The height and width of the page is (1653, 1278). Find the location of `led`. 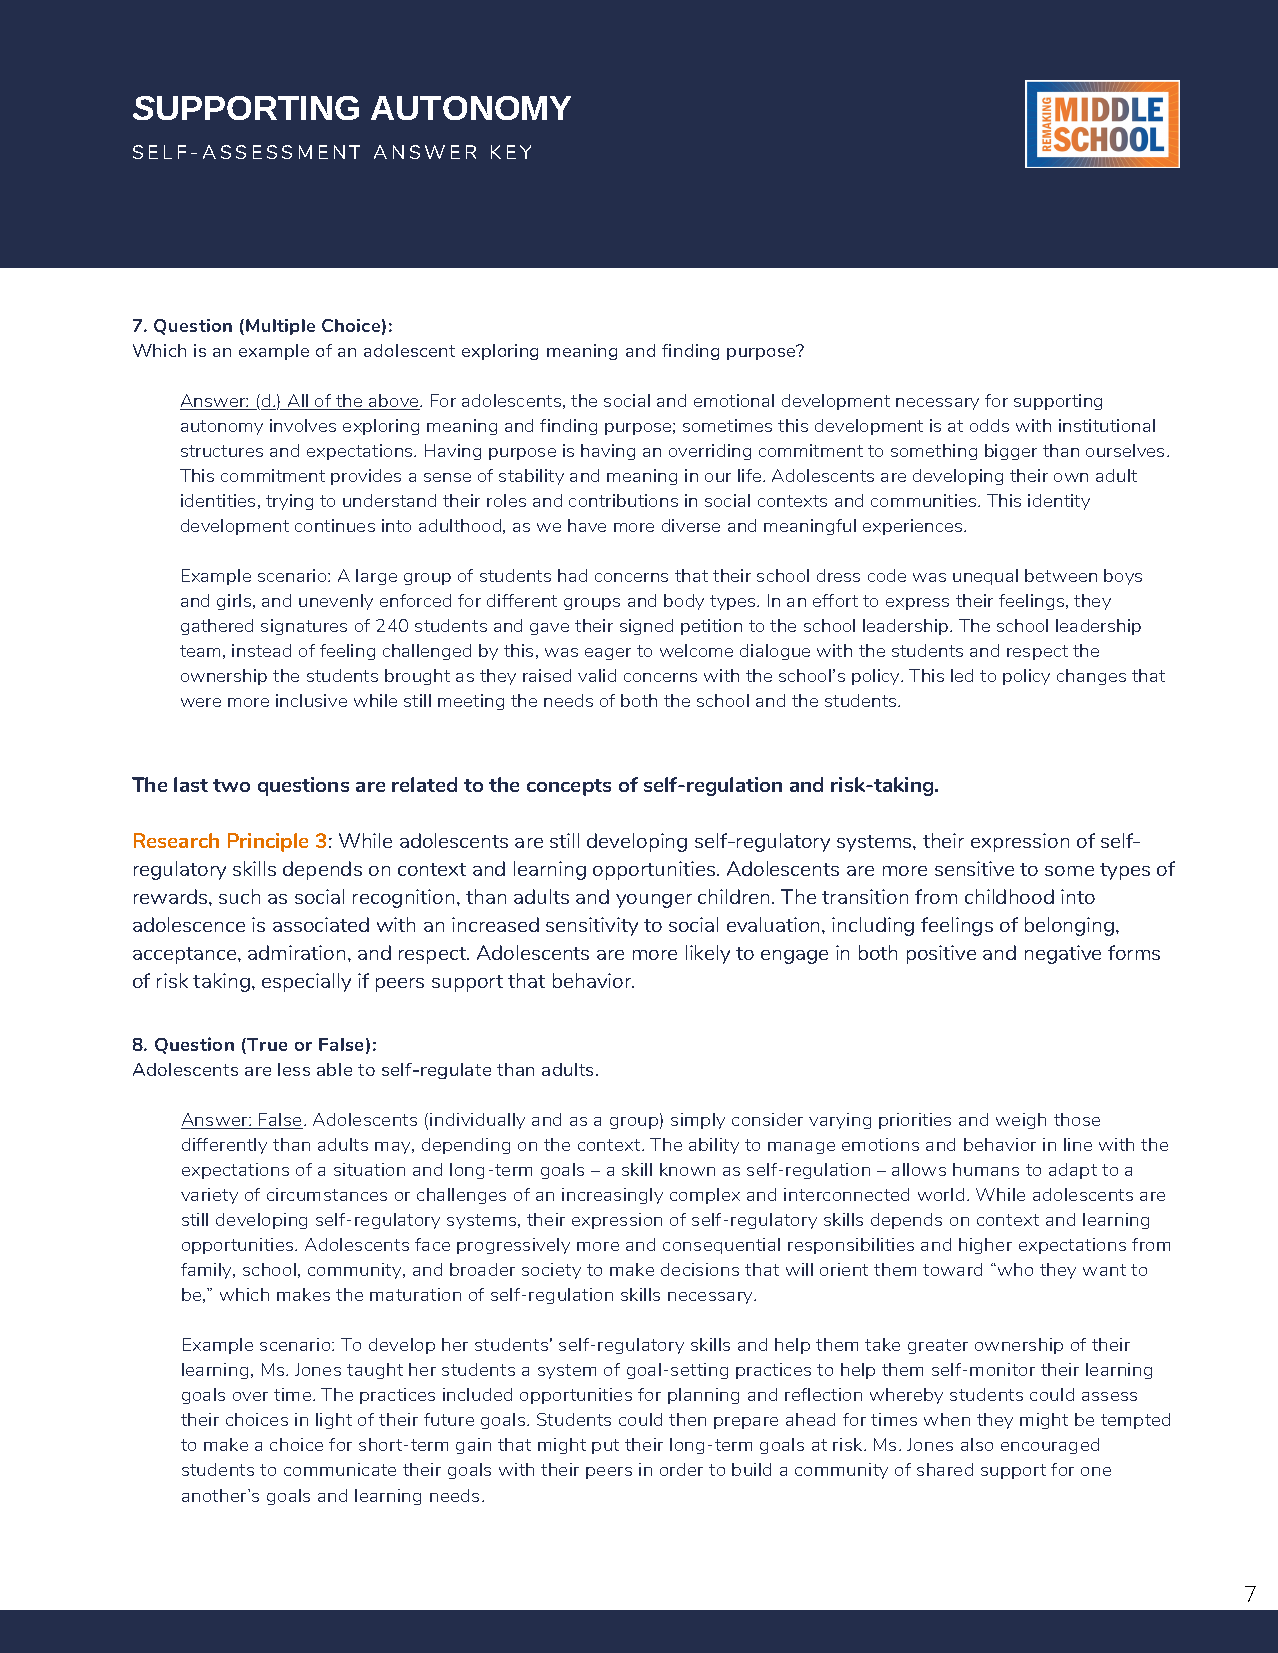

led is located at coordinates (962, 675).
